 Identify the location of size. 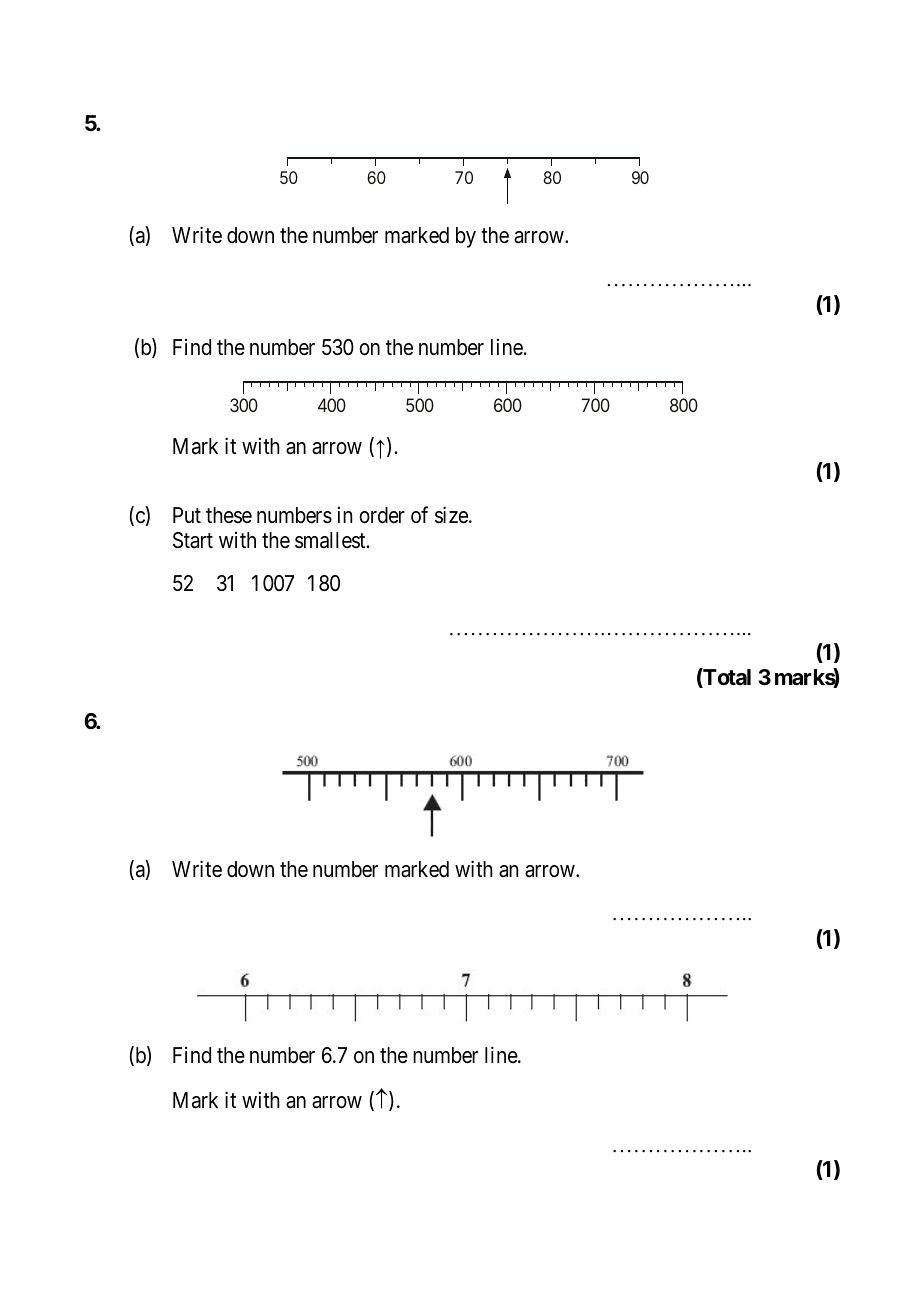
(452, 515).
